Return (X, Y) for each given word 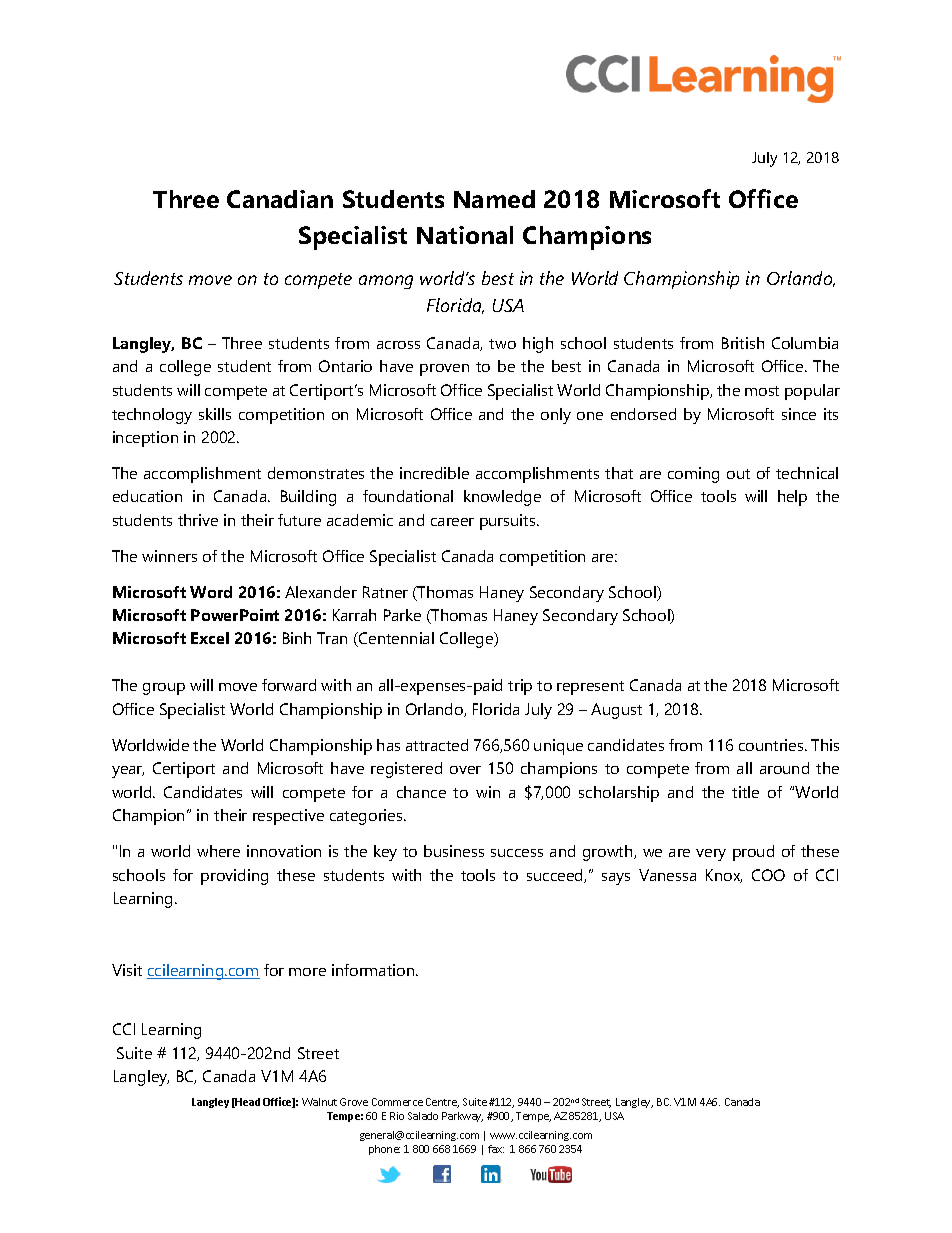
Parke (402, 615)
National (465, 235)
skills (215, 414)
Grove (354, 1102)
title (745, 792)
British (743, 343)
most (762, 391)
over (465, 770)
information (374, 970)
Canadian (280, 199)
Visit (127, 970)
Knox (724, 876)
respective (288, 817)
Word (211, 592)
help (792, 498)
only (556, 416)
